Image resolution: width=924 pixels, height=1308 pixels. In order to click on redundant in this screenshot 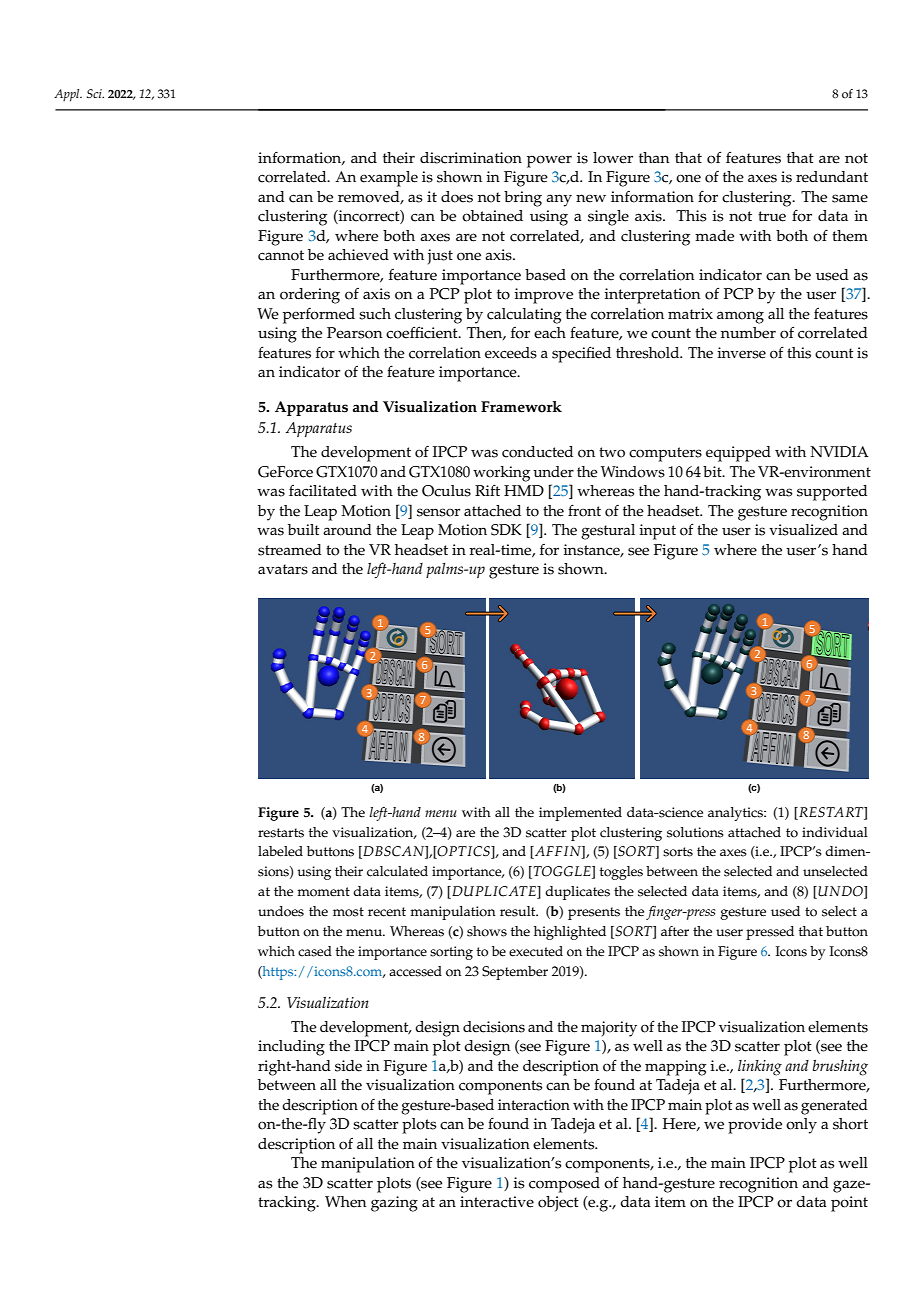, I will do `click(832, 177)`.
